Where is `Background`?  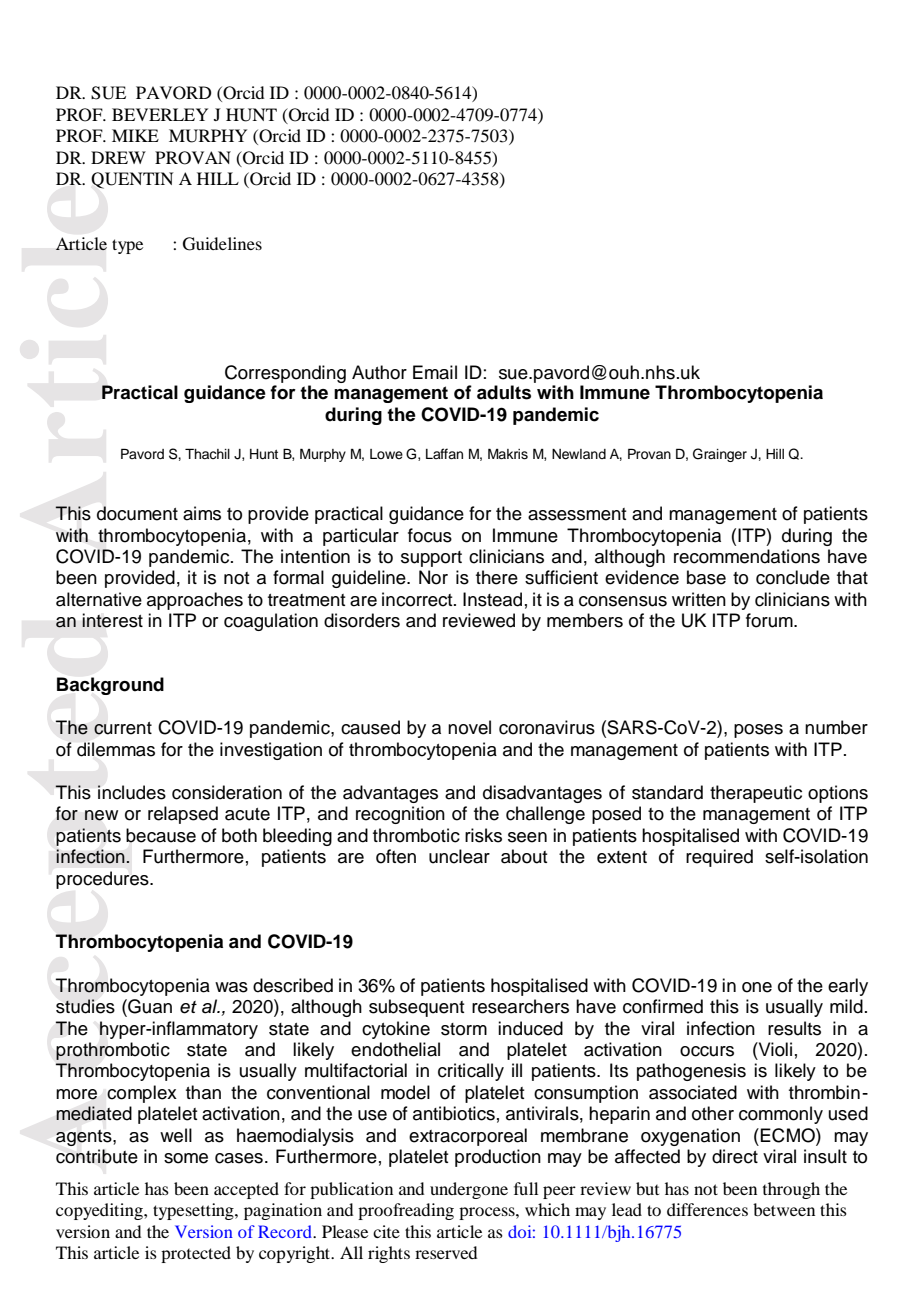 Background is located at coordinates (110, 686).
